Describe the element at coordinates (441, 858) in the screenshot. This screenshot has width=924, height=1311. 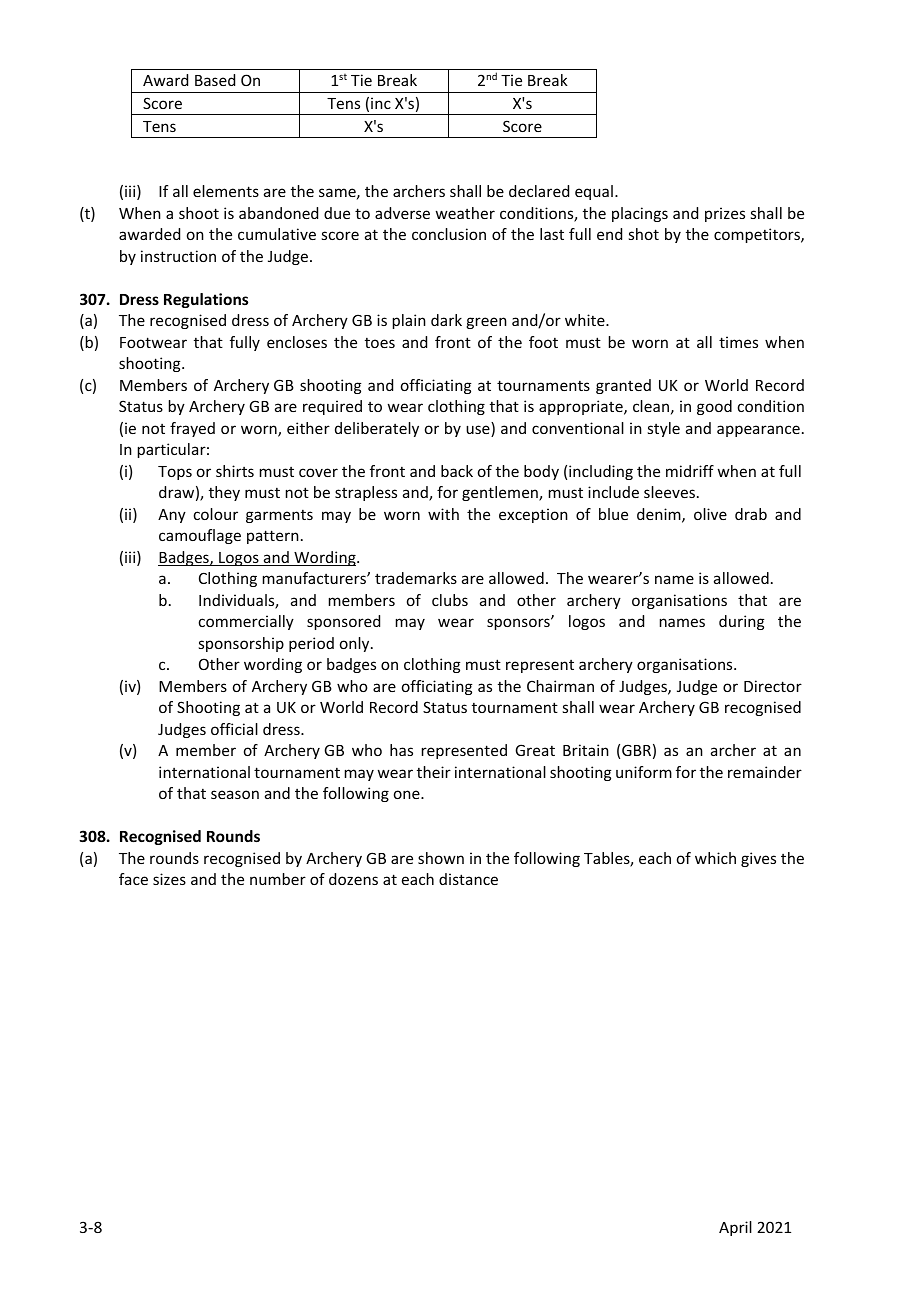
I see `shown` at that location.
